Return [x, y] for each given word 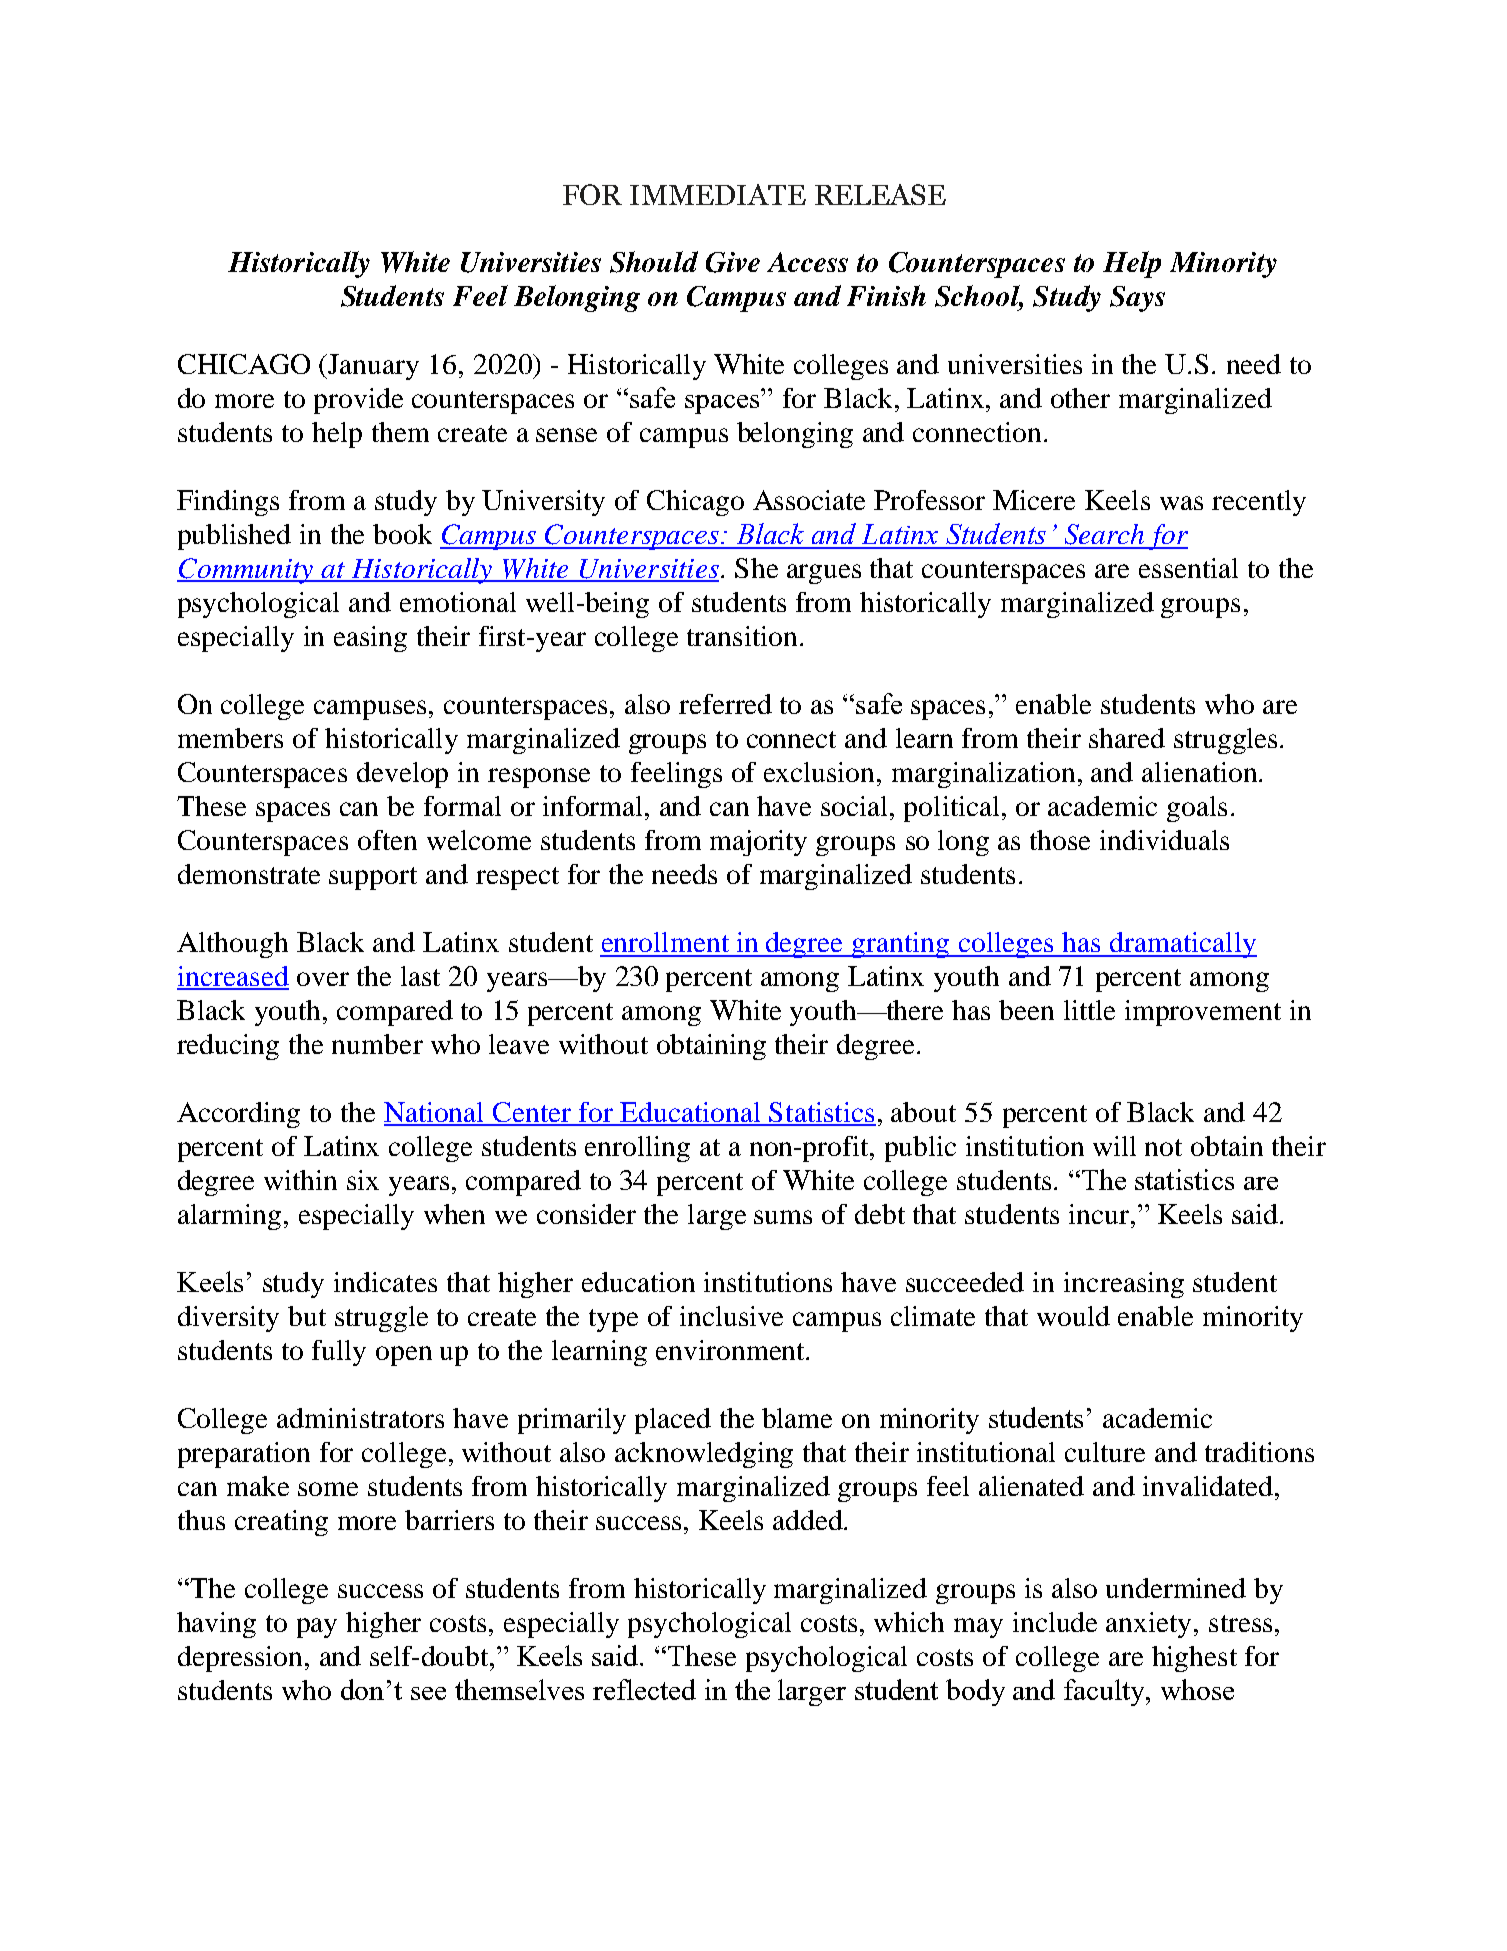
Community [246, 571]
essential [1188, 568]
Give [733, 262]
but [307, 1316]
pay [317, 1628]
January [373, 367]
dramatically [1182, 945]
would [1073, 1316]
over [323, 979]
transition [742, 636]
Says [1137, 299]
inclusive [731, 1316]
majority [758, 843]
